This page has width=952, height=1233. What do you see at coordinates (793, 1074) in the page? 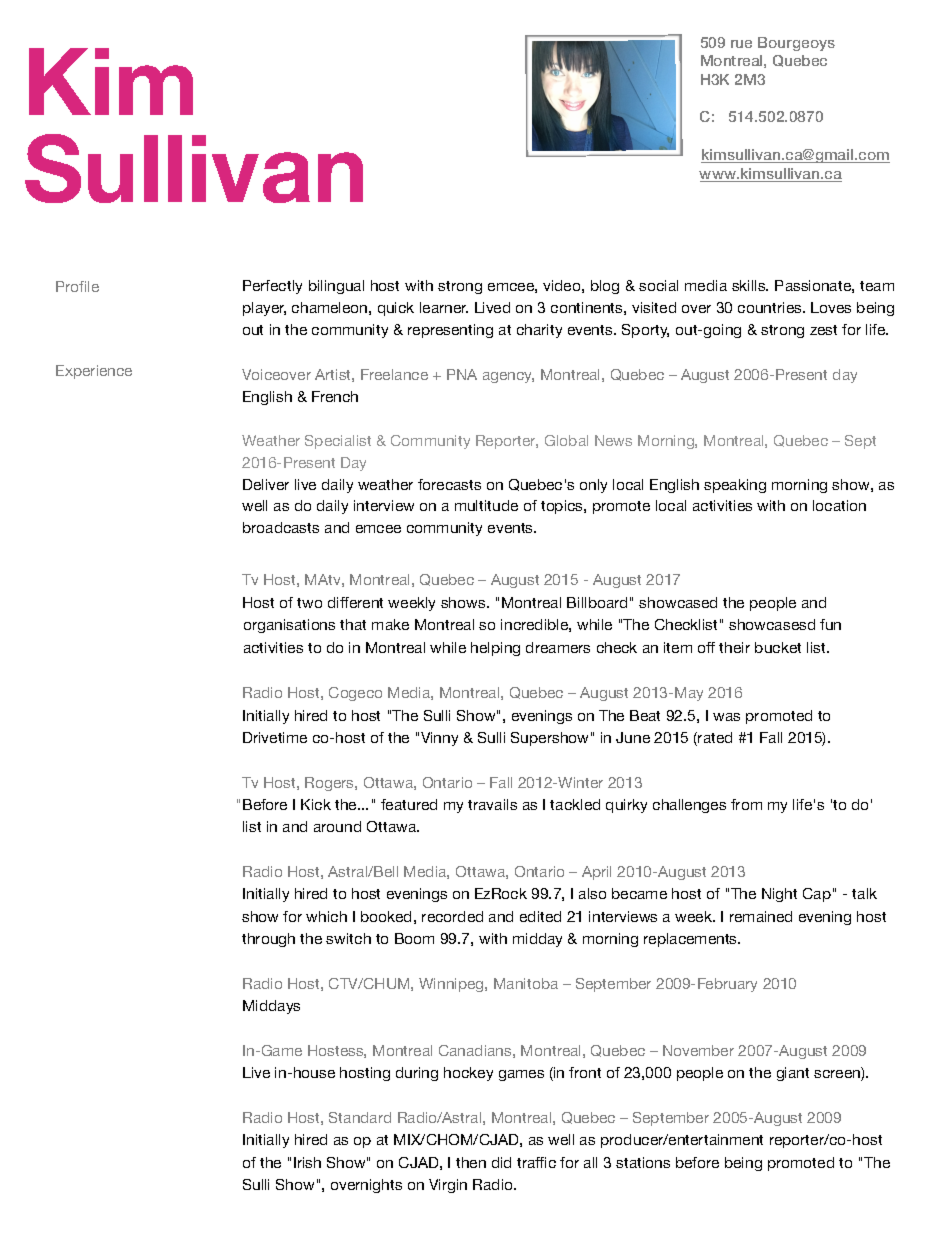
I see `giant` at bounding box center [793, 1074].
